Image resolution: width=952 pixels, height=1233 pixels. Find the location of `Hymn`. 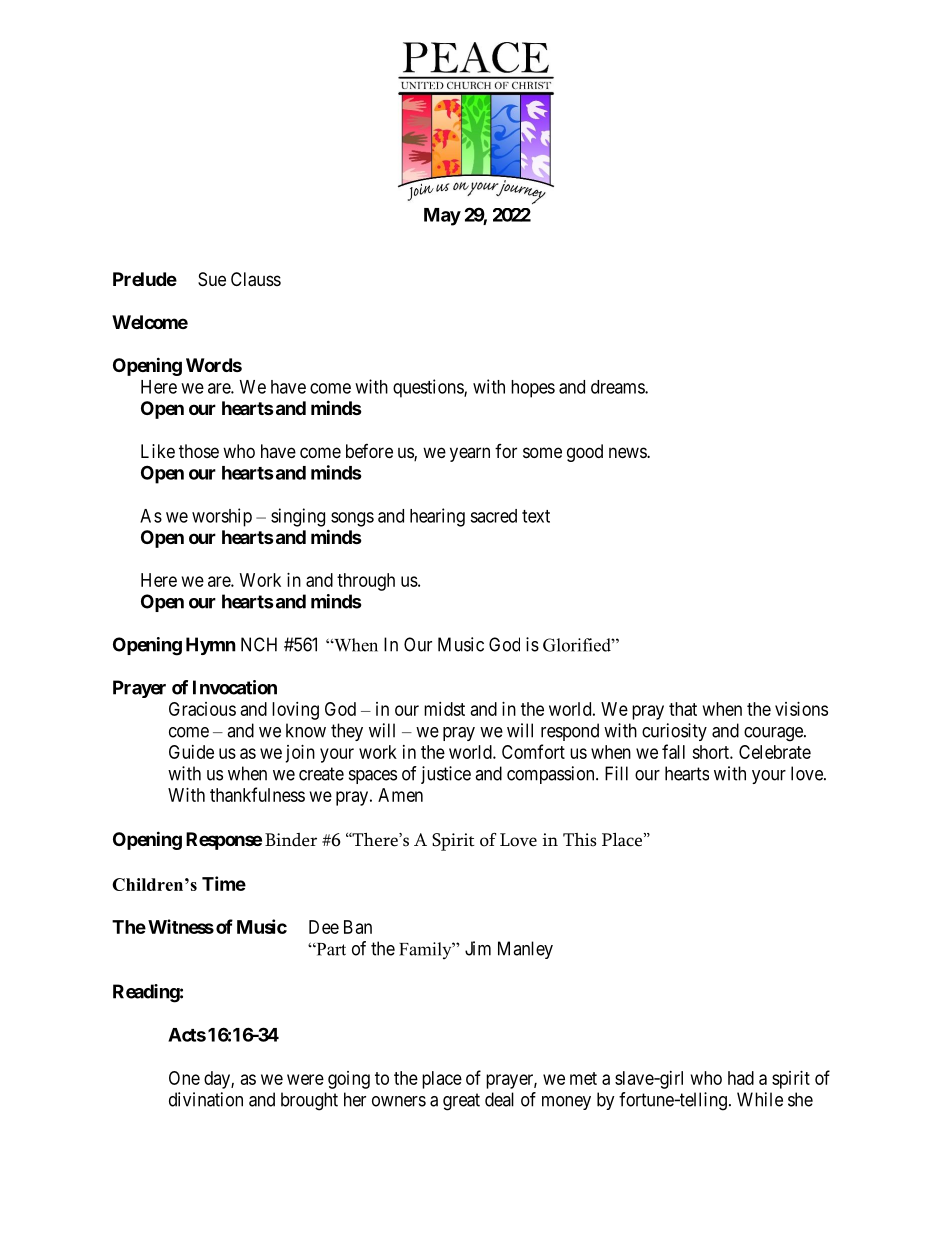

Hymn is located at coordinates (211, 646).
